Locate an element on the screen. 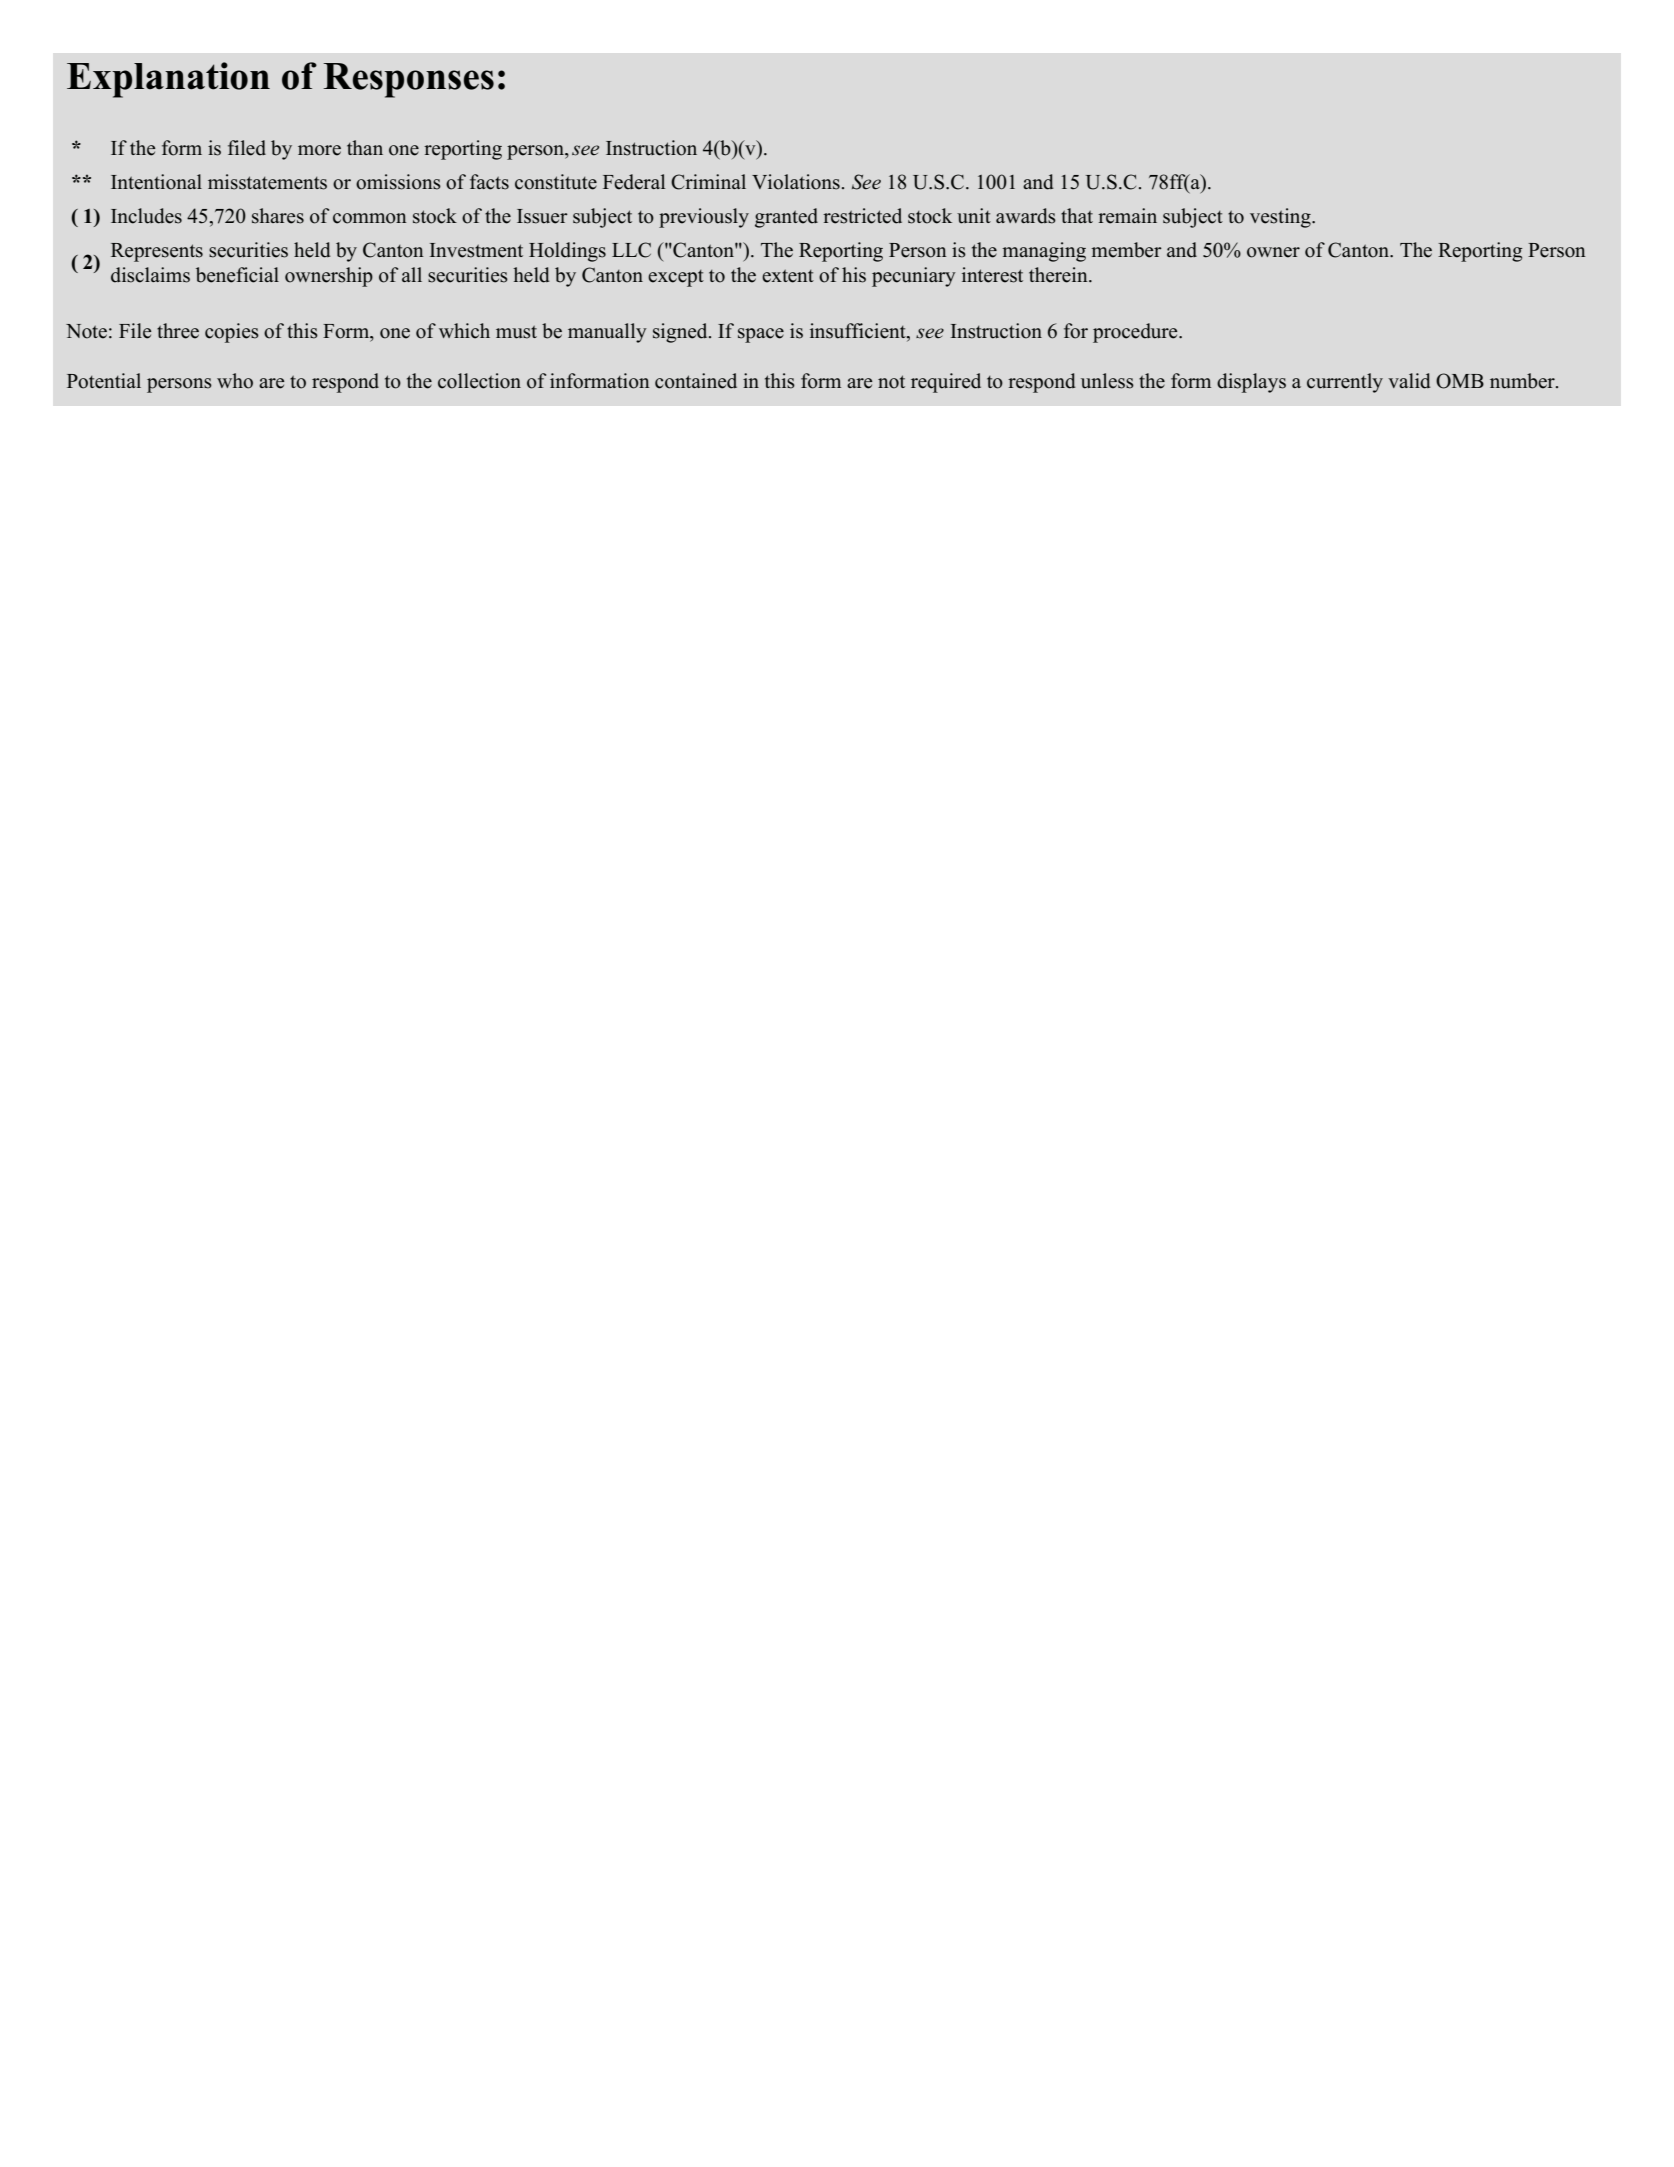 This screenshot has height=2167, width=1674. currently is located at coordinates (1345, 383).
